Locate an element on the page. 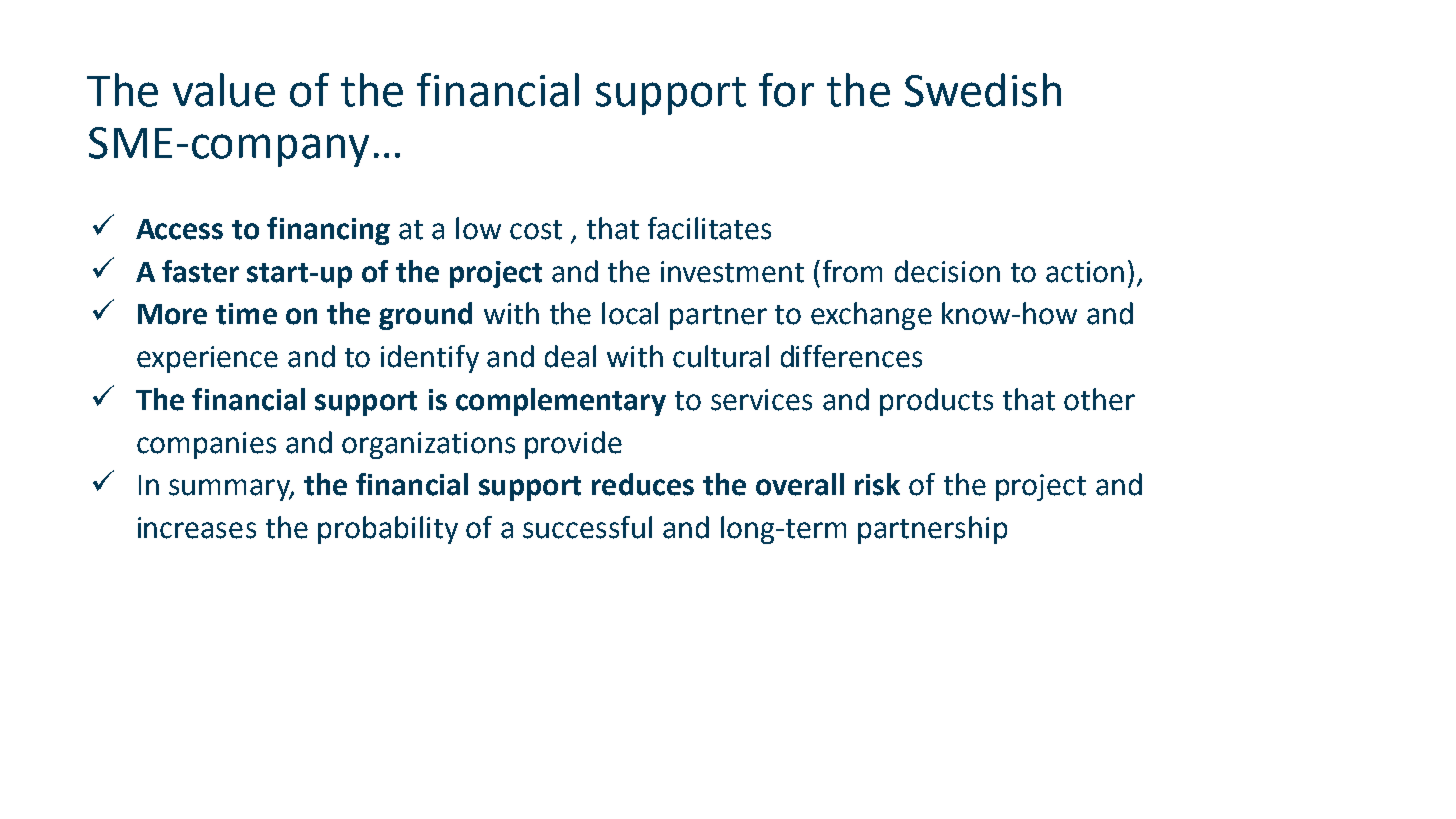 The height and width of the image is (819, 1456). exchange is located at coordinates (871, 316).
